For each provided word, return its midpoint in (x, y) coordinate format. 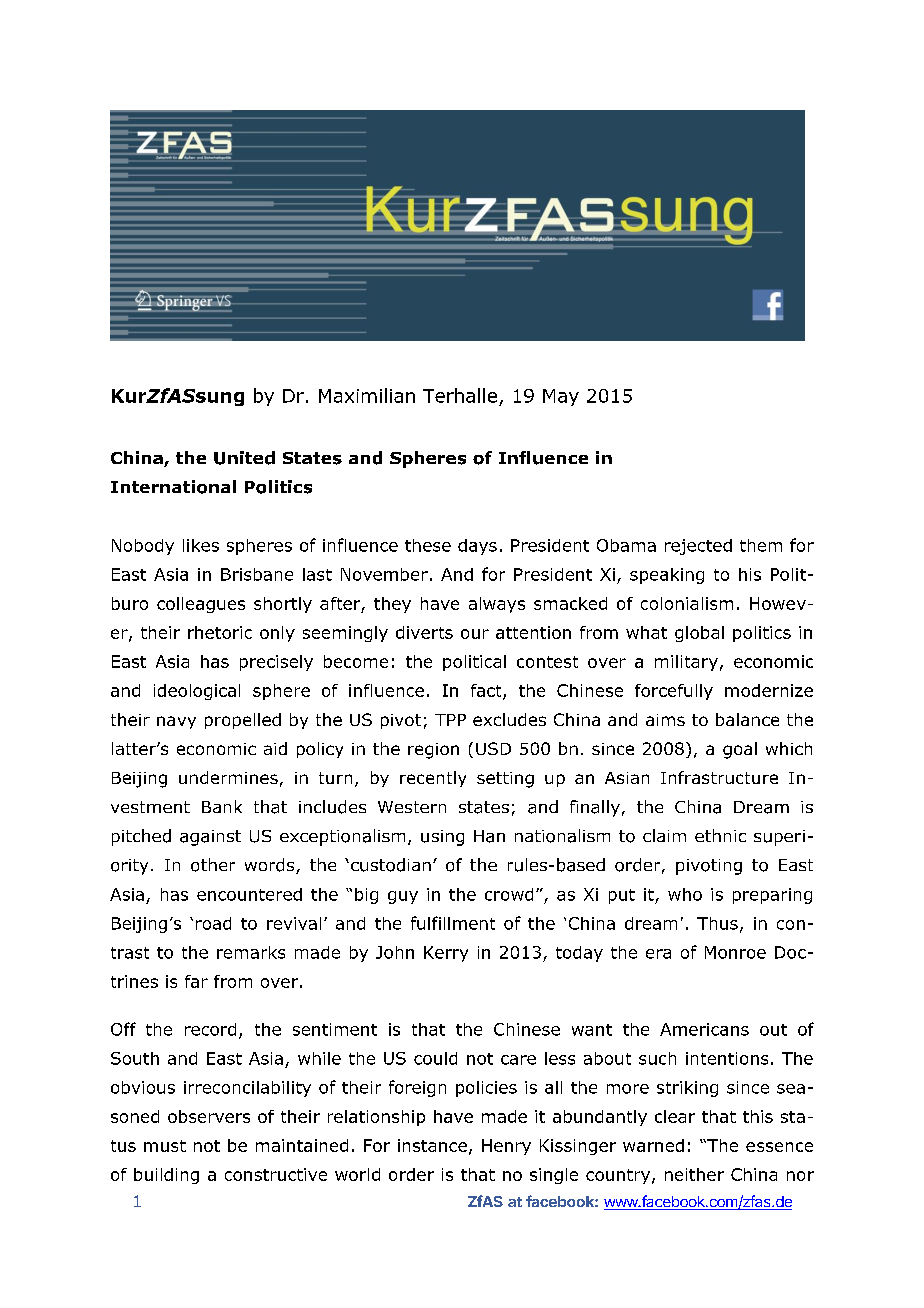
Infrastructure (719, 777)
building (166, 1176)
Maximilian (367, 395)
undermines (228, 777)
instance (432, 1145)
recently (433, 779)
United (244, 458)
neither (694, 1174)
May (561, 397)
